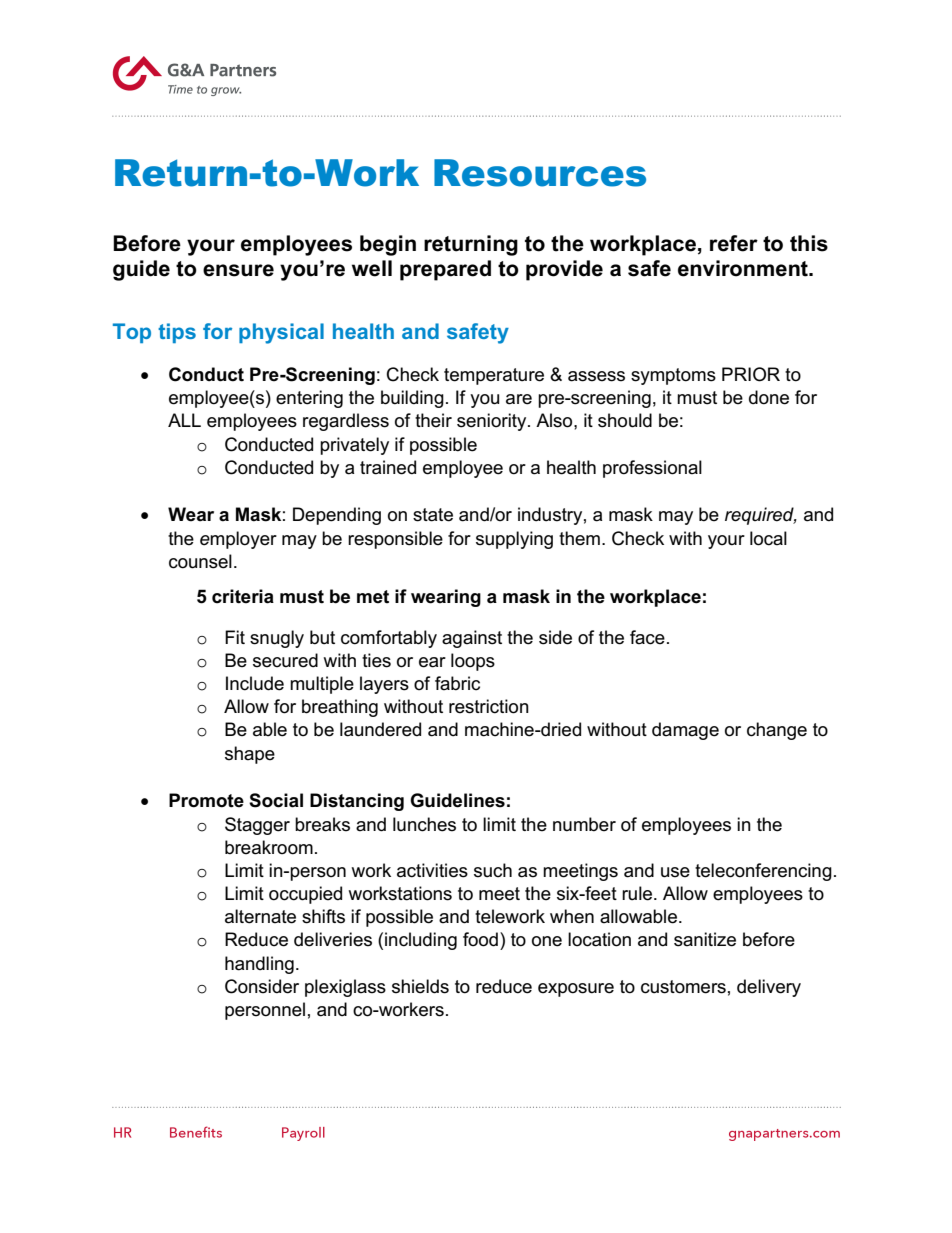  What do you see at coordinates (734, 243) in the screenshot?
I see `refer` at bounding box center [734, 243].
